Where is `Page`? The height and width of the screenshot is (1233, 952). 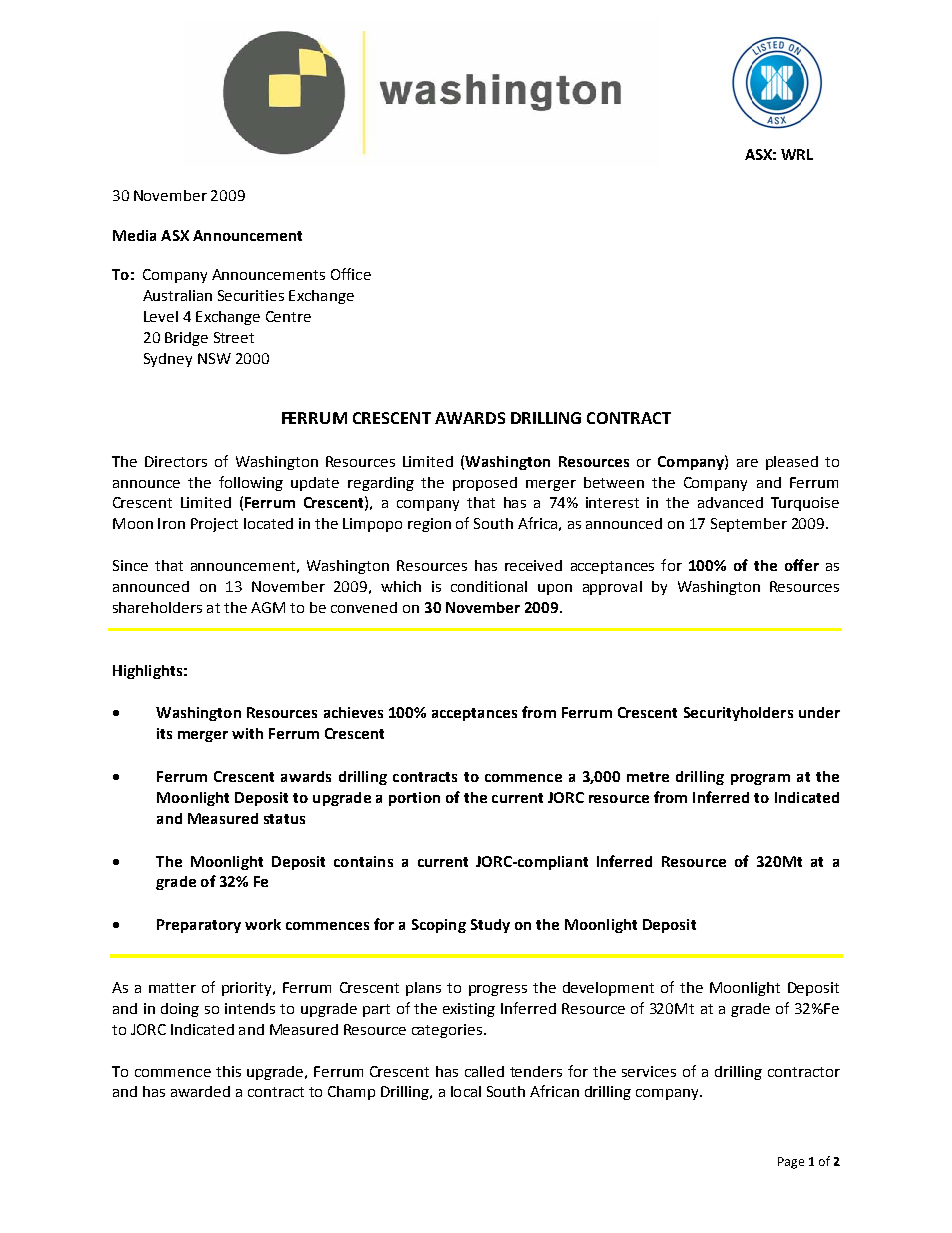 Page is located at coordinates (791, 1163).
